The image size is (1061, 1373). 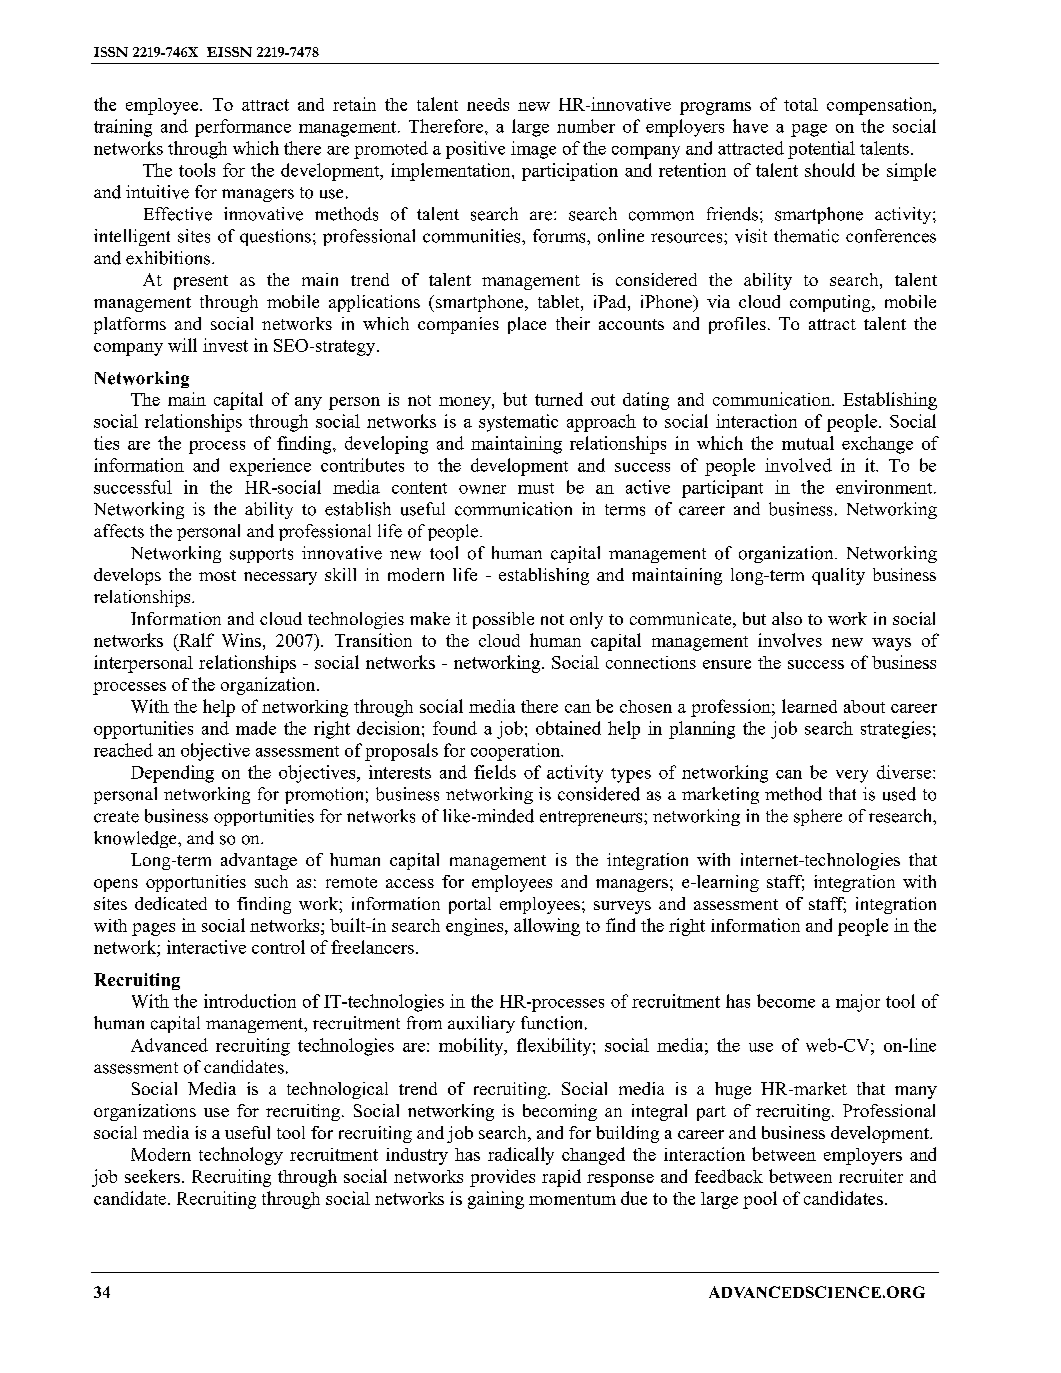 What do you see at coordinates (818, 817) in the screenshot?
I see `sphere` at bounding box center [818, 817].
